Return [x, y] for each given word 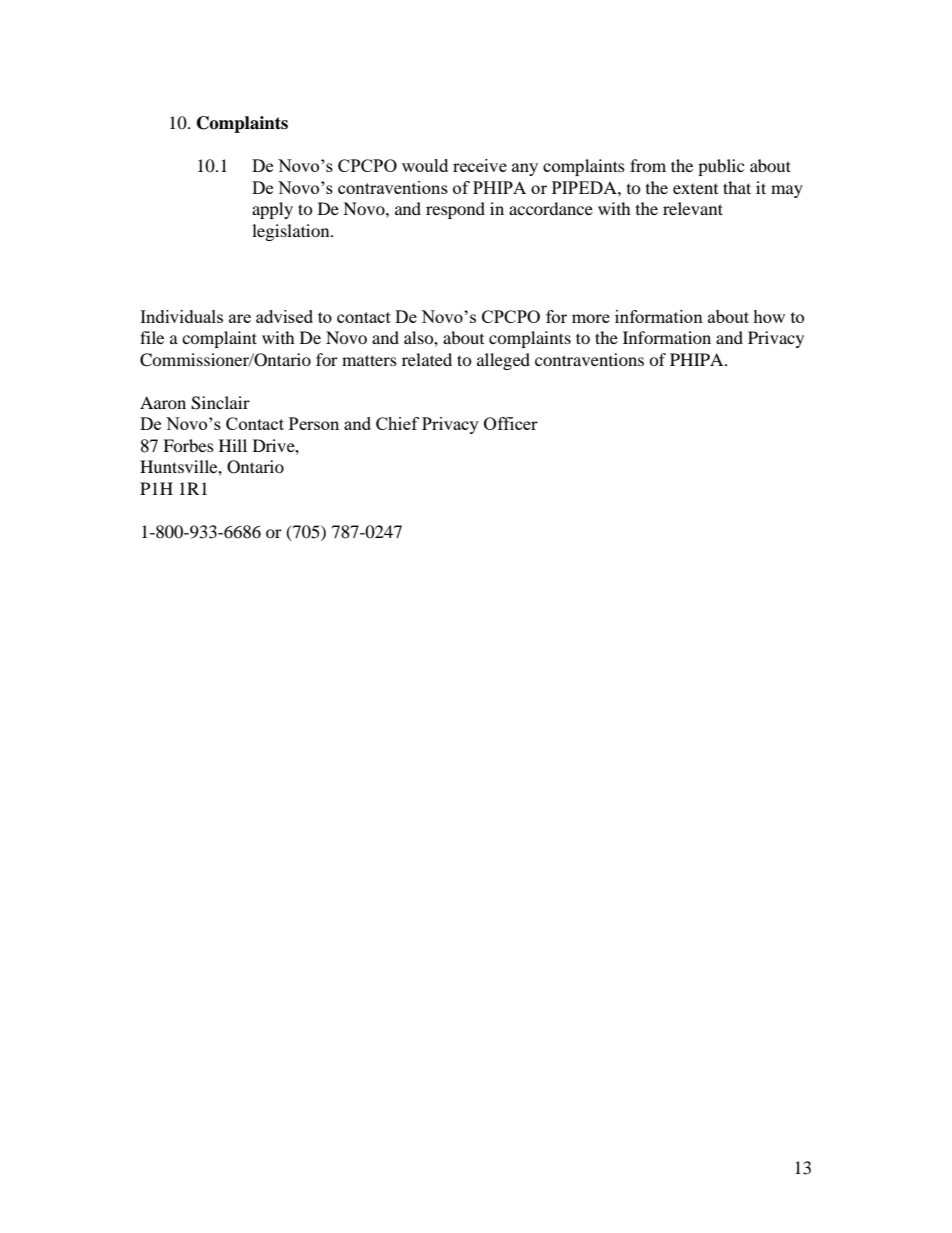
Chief [397, 423]
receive [480, 165]
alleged [503, 361]
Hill [233, 445]
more [591, 318]
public [721, 167]
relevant [693, 208]
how [769, 316]
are [240, 318]
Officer [511, 423]
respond [455, 210]
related [427, 359]
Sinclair [220, 403]
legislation [292, 232]
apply [272, 210]
